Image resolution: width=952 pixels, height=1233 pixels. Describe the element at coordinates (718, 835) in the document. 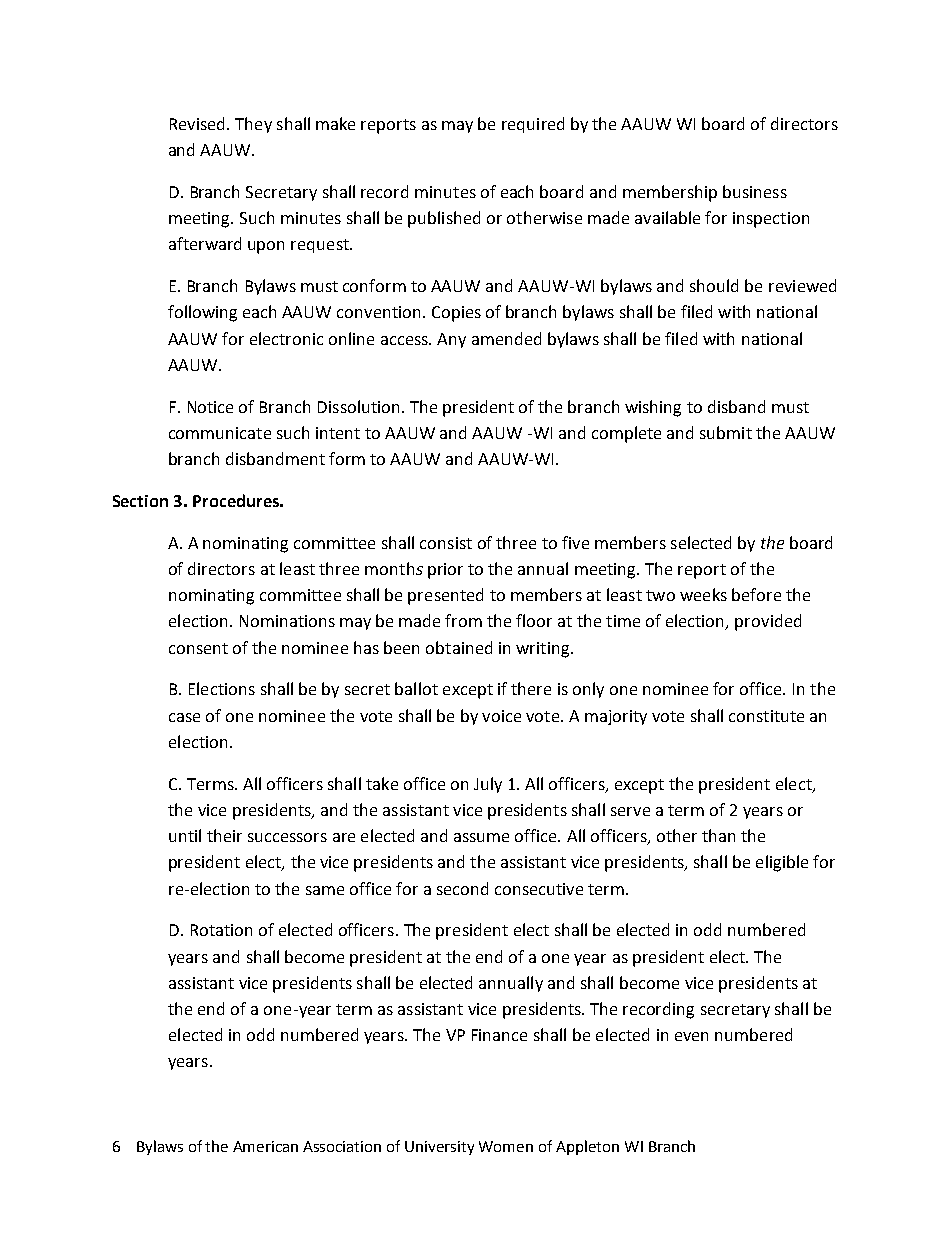

I see `than` at that location.
